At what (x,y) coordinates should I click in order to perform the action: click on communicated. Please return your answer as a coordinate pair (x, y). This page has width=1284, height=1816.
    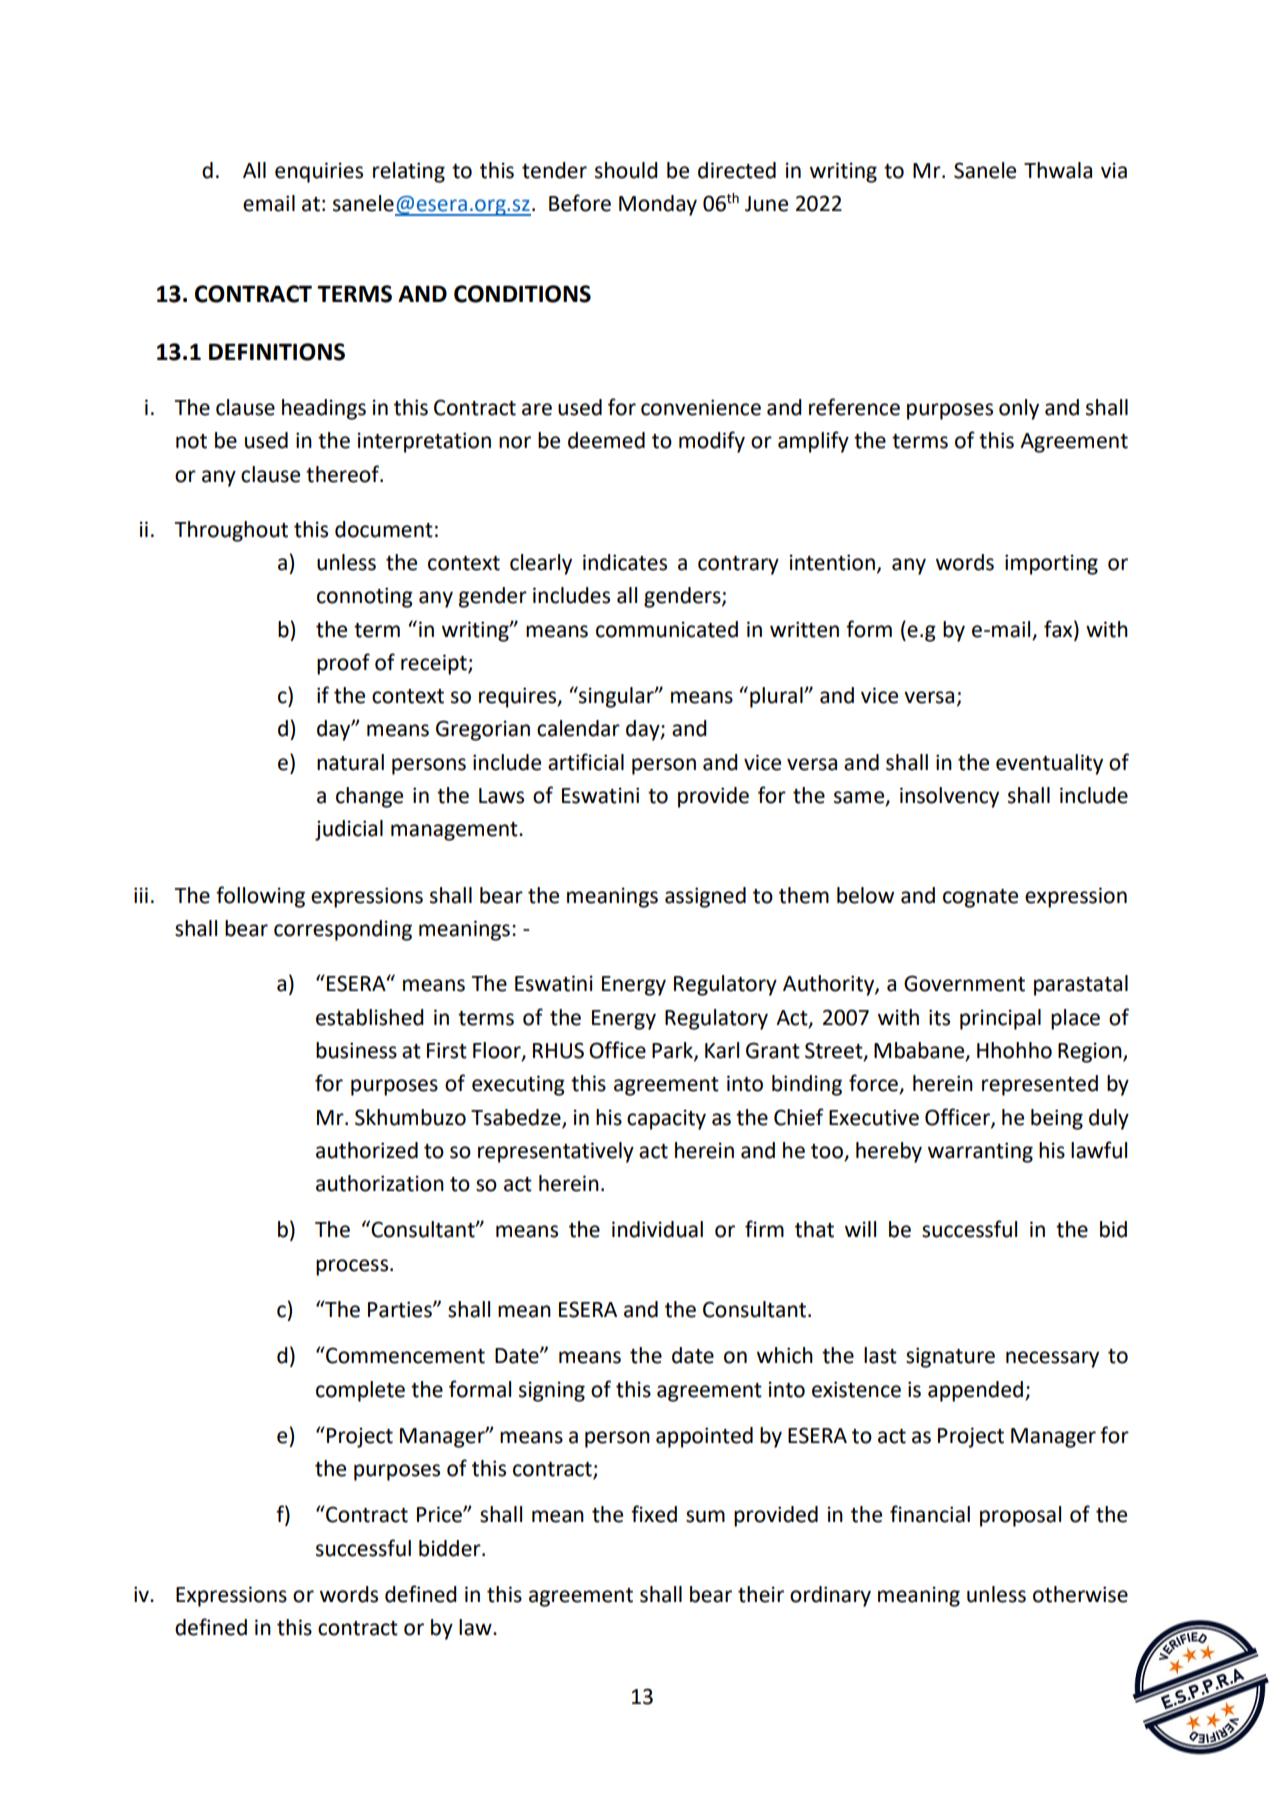
    Looking at the image, I should click on (667, 629).
